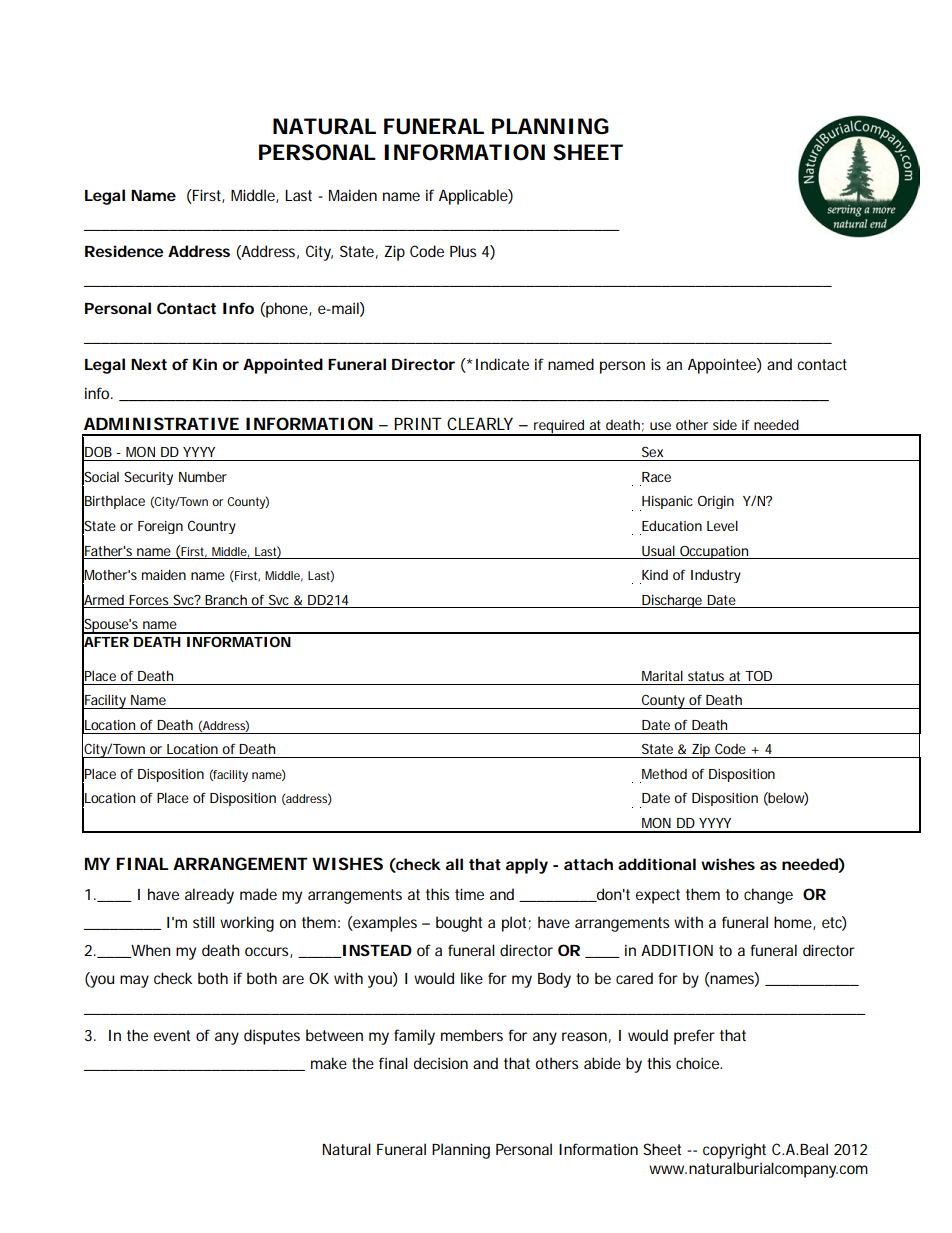  Describe the element at coordinates (664, 774) in the screenshot. I see `Method` at that location.
